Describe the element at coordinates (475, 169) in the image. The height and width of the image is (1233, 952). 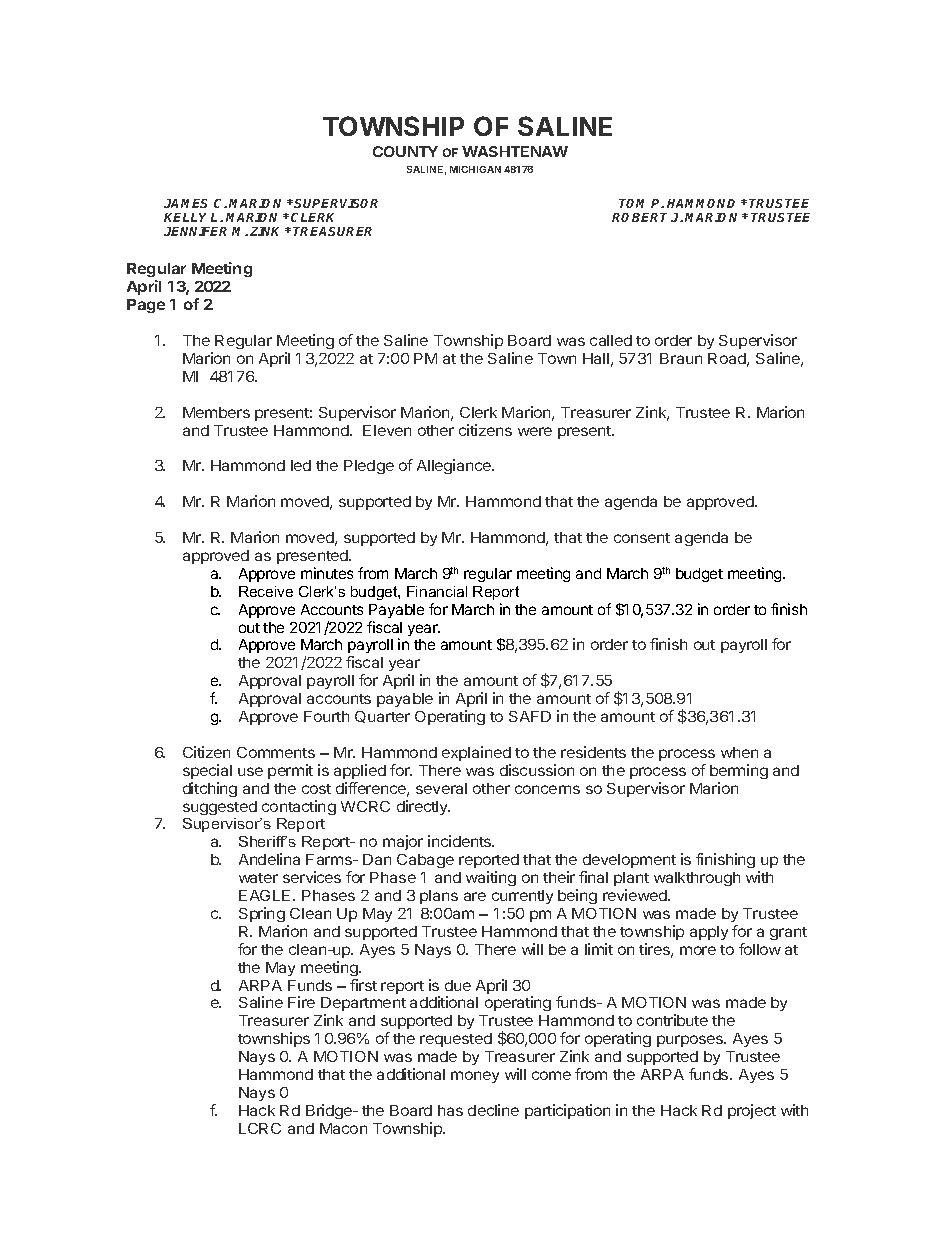
I see `MICHIGAN` at that location.
